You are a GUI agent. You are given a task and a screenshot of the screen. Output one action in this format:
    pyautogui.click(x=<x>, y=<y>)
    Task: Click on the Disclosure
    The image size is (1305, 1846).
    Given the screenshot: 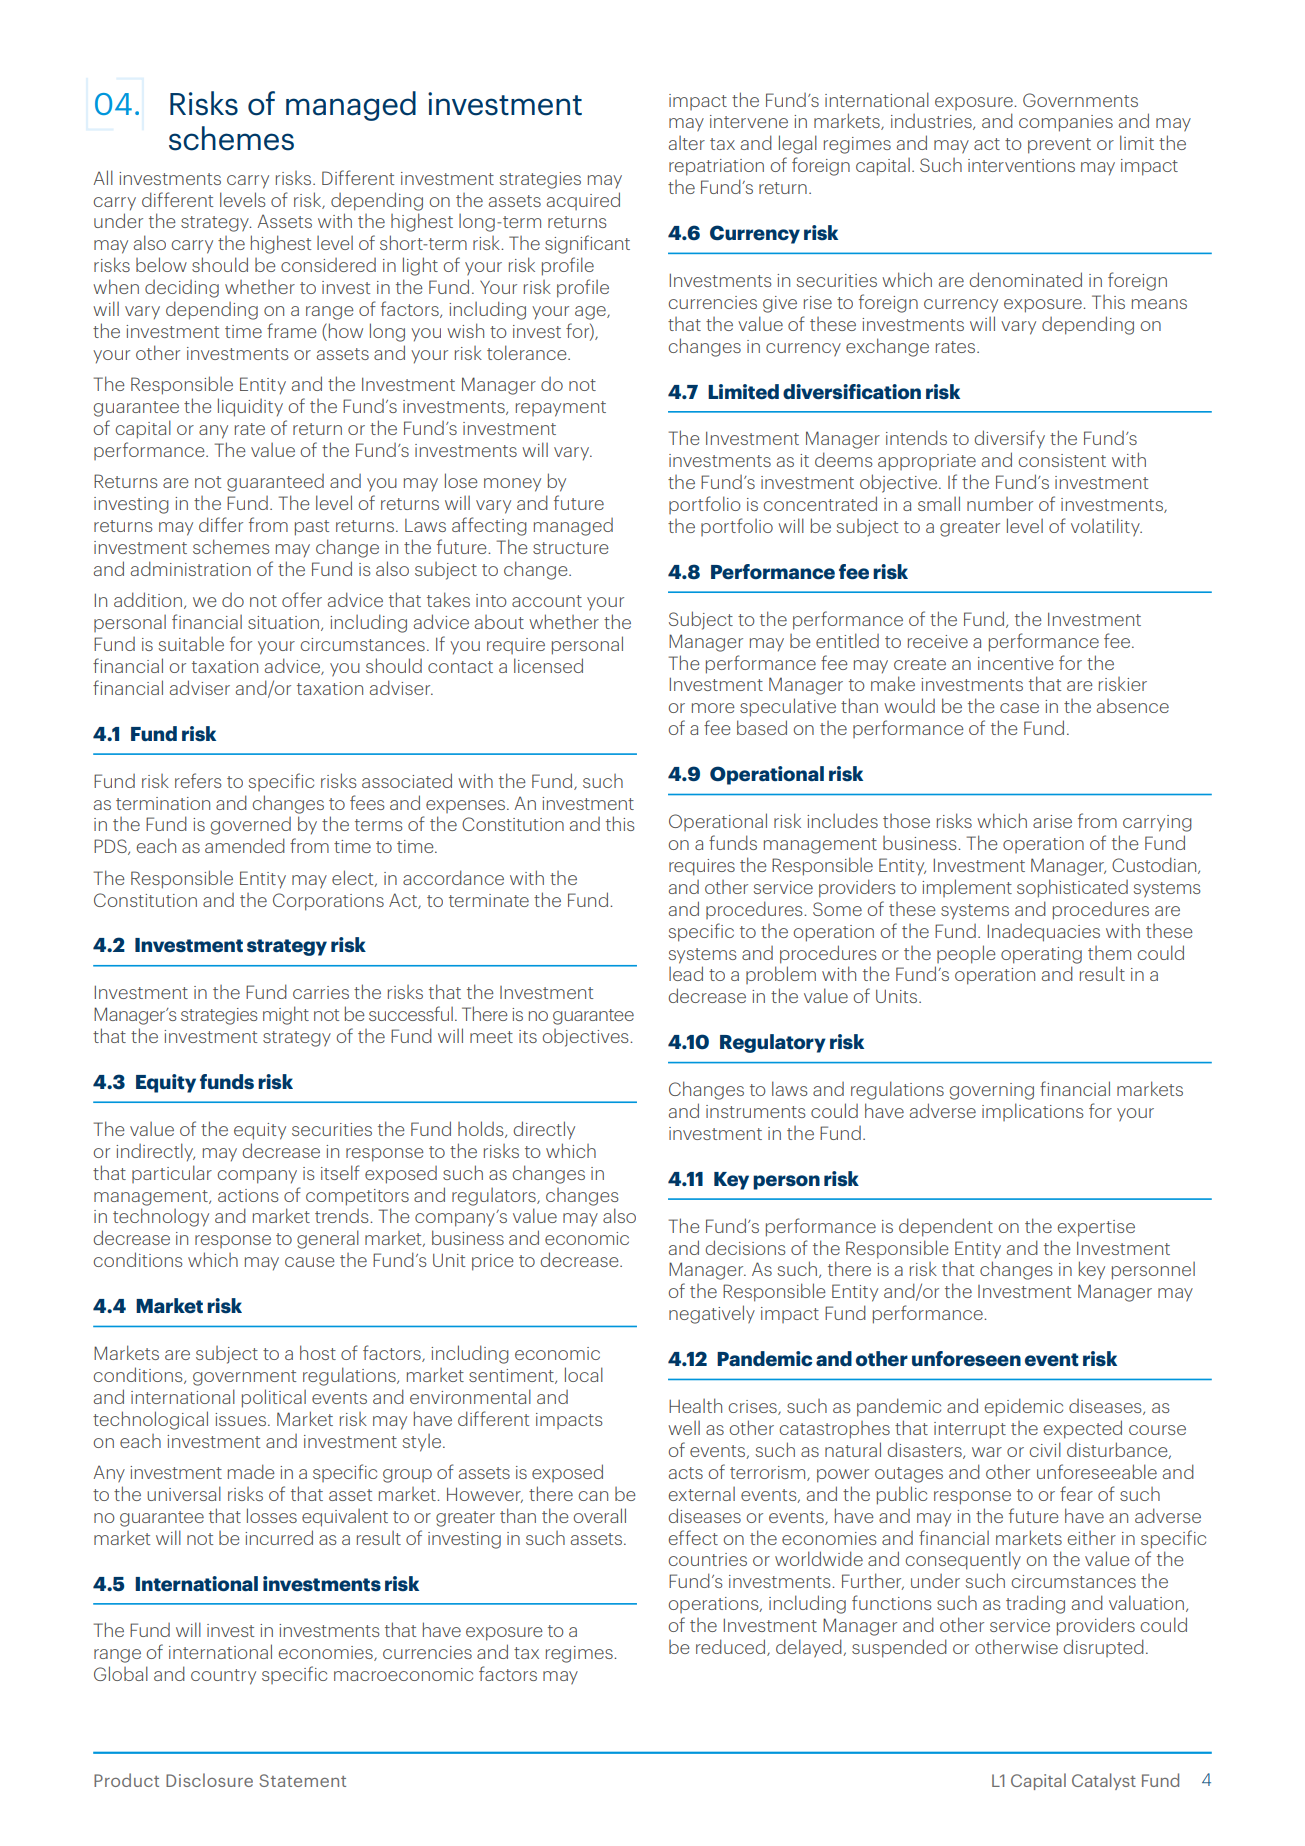 What is the action you would take?
    pyautogui.click(x=209, y=1780)
